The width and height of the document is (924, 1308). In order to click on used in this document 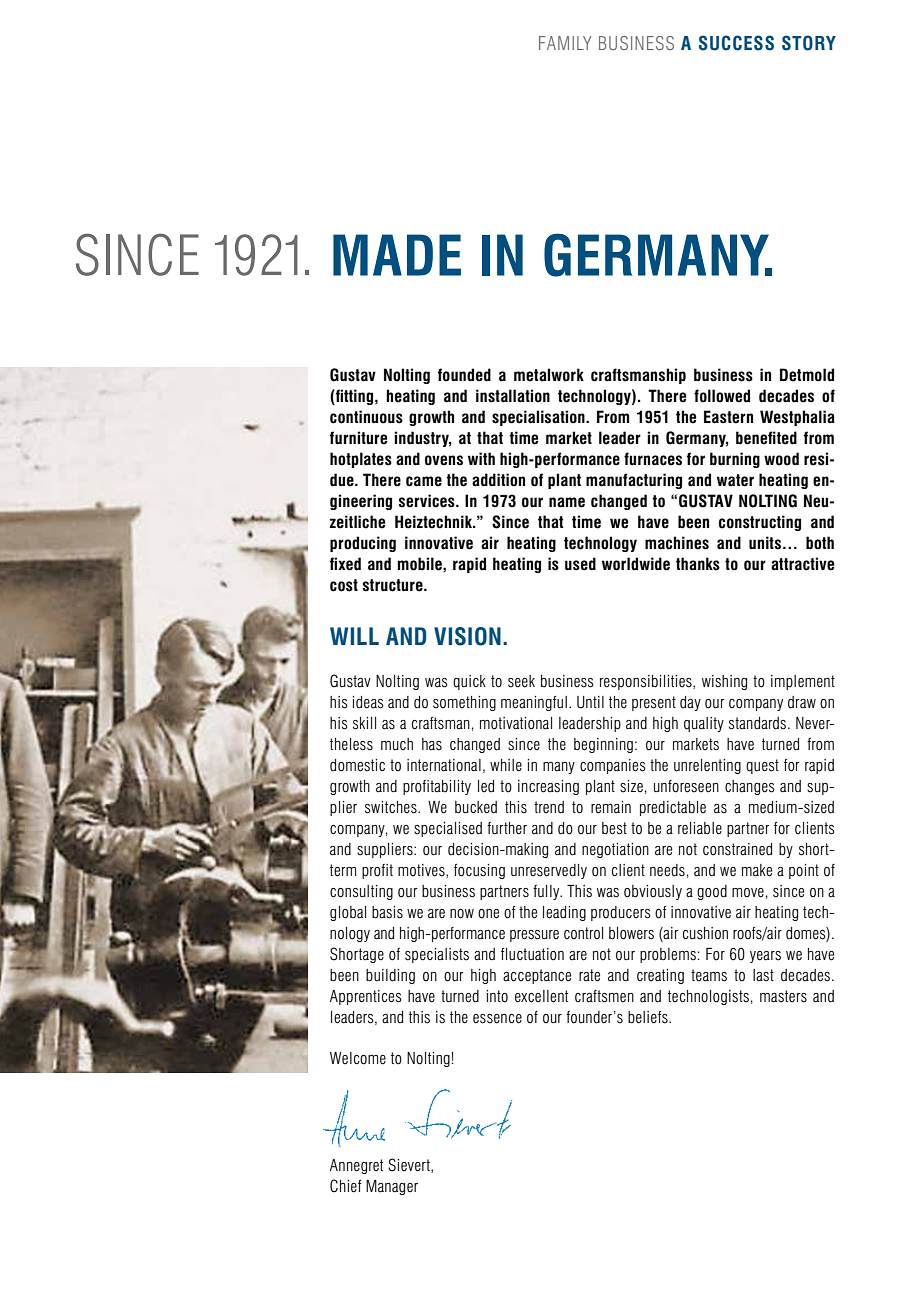, I will do `click(580, 564)`.
